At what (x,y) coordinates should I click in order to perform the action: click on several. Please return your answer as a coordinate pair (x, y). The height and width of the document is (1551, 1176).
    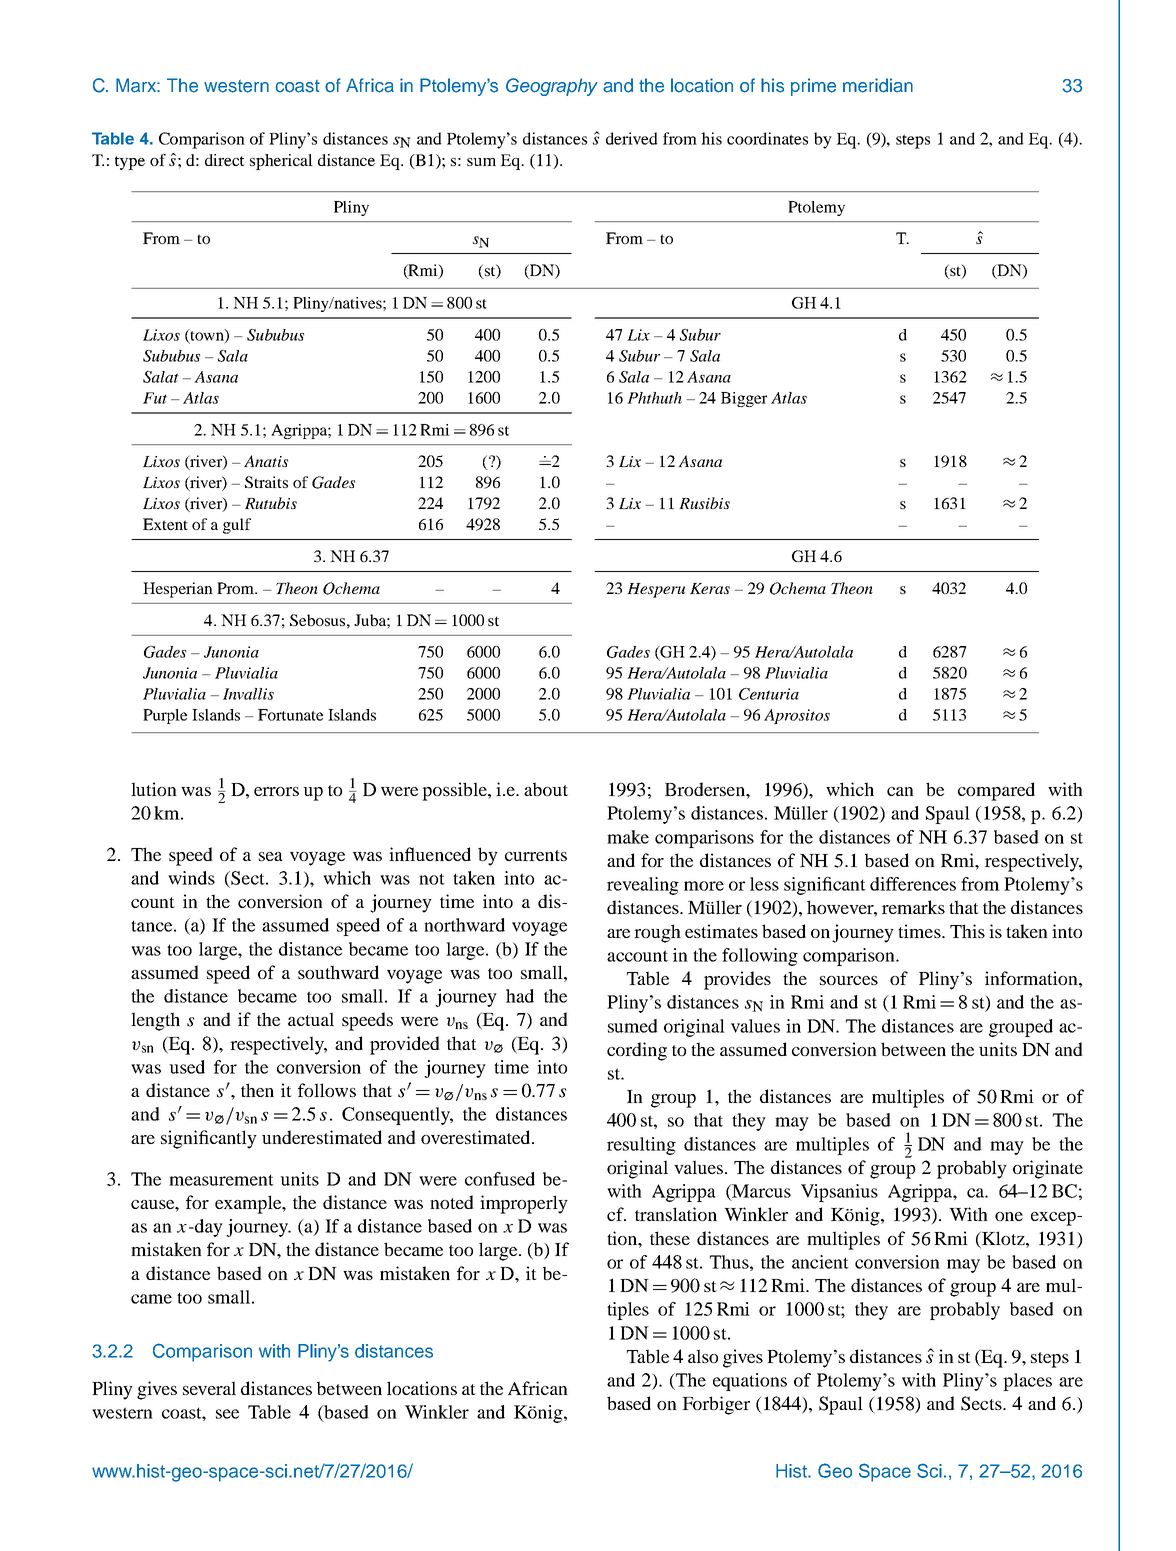
    Looking at the image, I should click on (209, 1388).
